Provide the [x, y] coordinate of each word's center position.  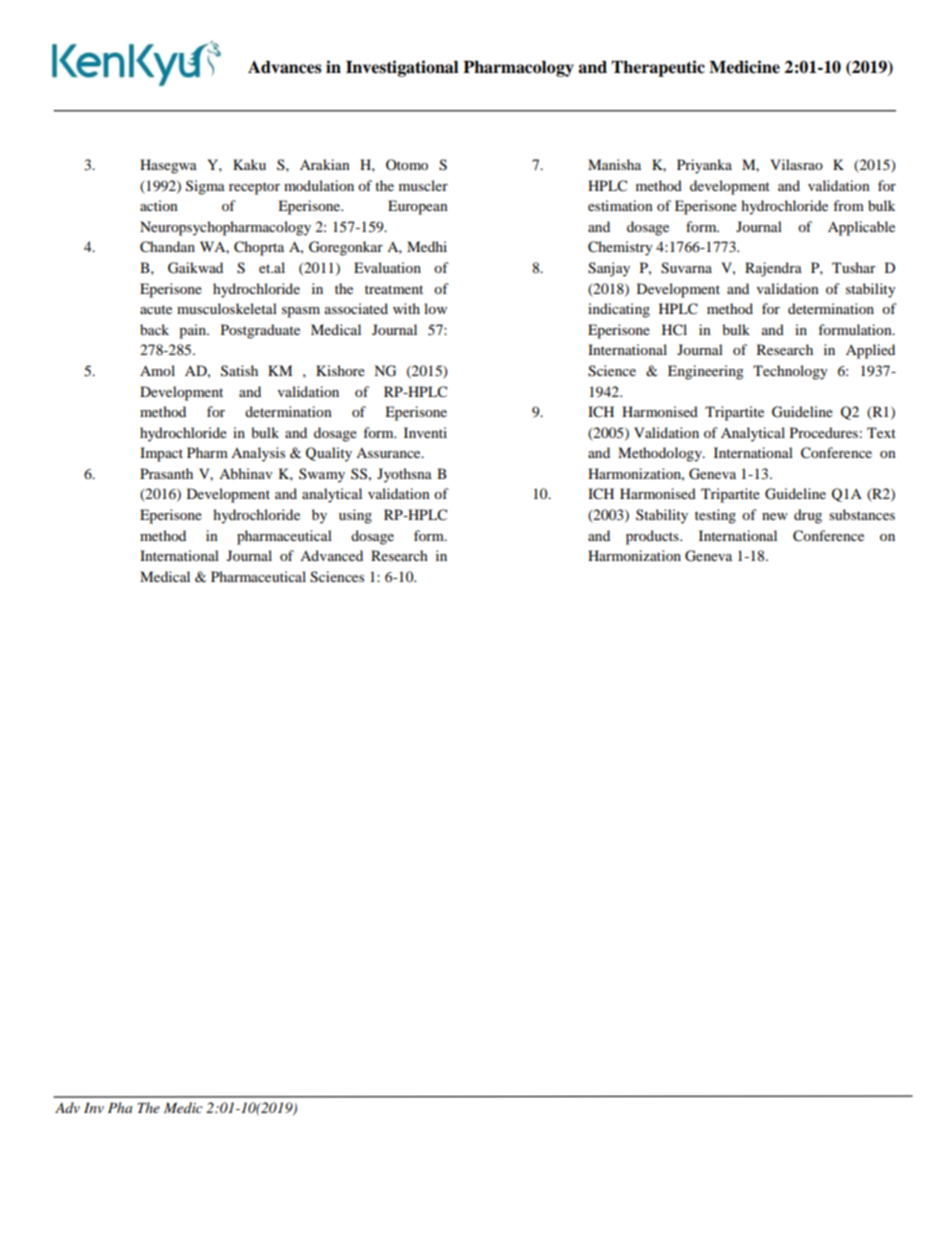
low [435, 308]
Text [881, 432]
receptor [254, 188]
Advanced [331, 555]
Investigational [402, 68]
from [848, 205]
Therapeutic [658, 68]
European [418, 207]
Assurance [389, 453]
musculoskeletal [227, 308]
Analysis [258, 454]
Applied [870, 351]
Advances [285, 67]
